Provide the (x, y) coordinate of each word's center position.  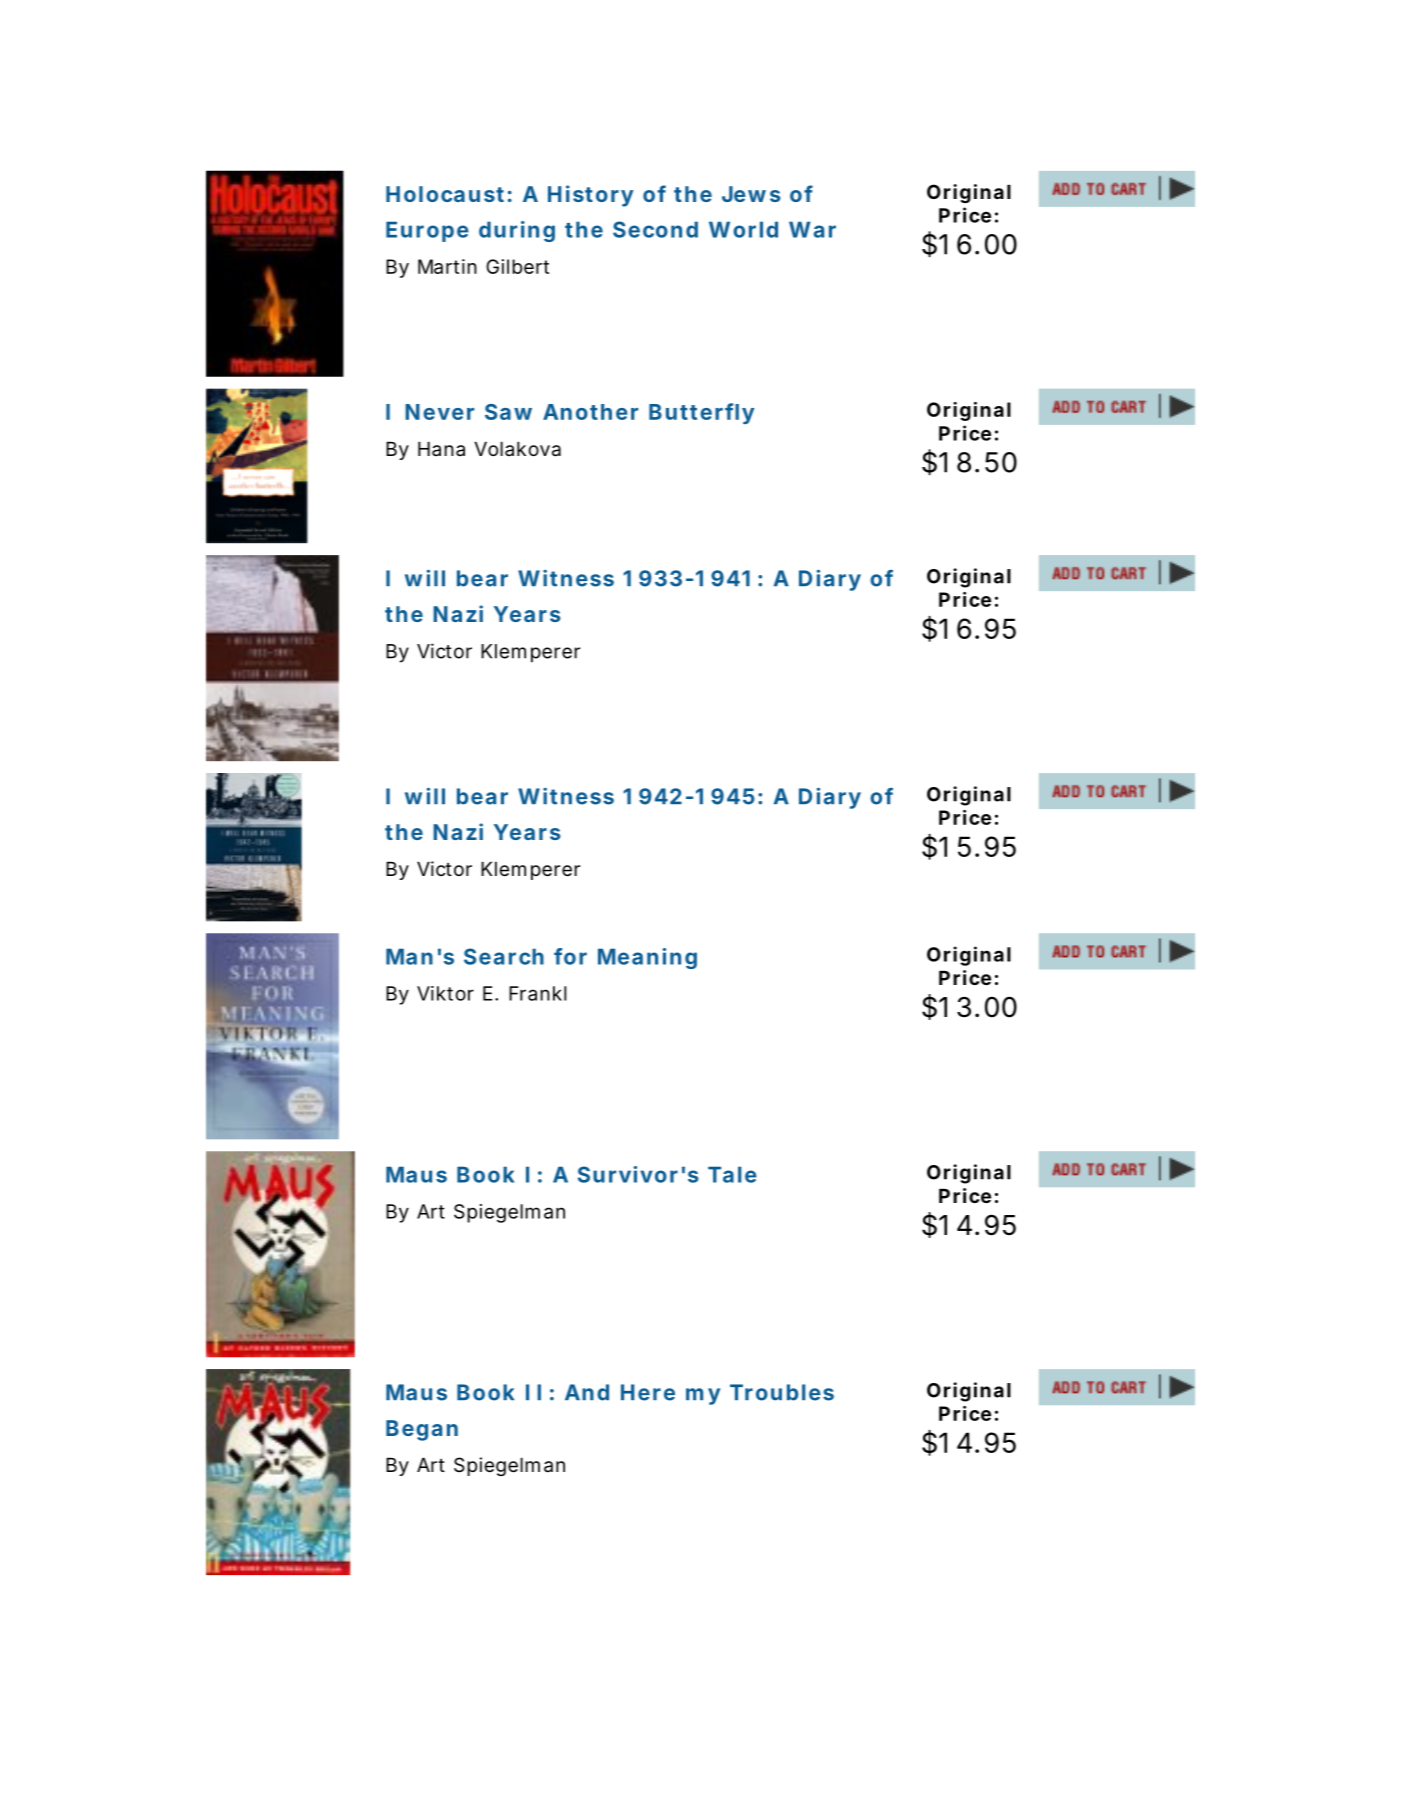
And (587, 1392)
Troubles (782, 1392)
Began (422, 1430)
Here (648, 1392)
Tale (732, 1174)
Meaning (647, 958)
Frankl (538, 993)
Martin (447, 266)
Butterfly (701, 413)
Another (590, 412)
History (590, 196)
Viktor (445, 993)
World (743, 229)
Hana (441, 449)
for (570, 956)
